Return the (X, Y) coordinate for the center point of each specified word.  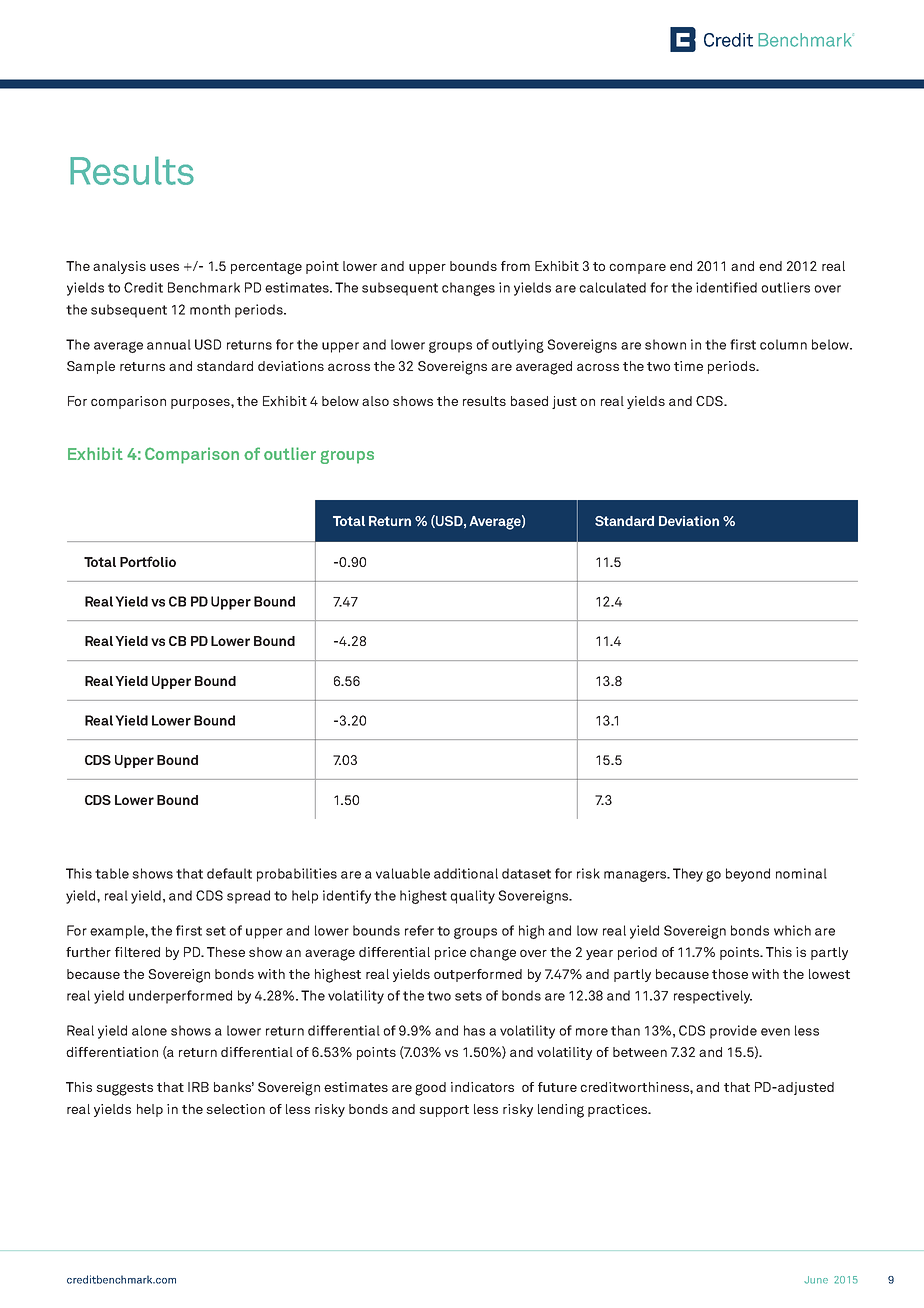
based (529, 401)
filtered (137, 952)
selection (235, 1109)
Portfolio (148, 561)
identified (726, 287)
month (210, 309)
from (515, 266)
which (792, 930)
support (444, 1111)
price (450, 953)
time (688, 366)
